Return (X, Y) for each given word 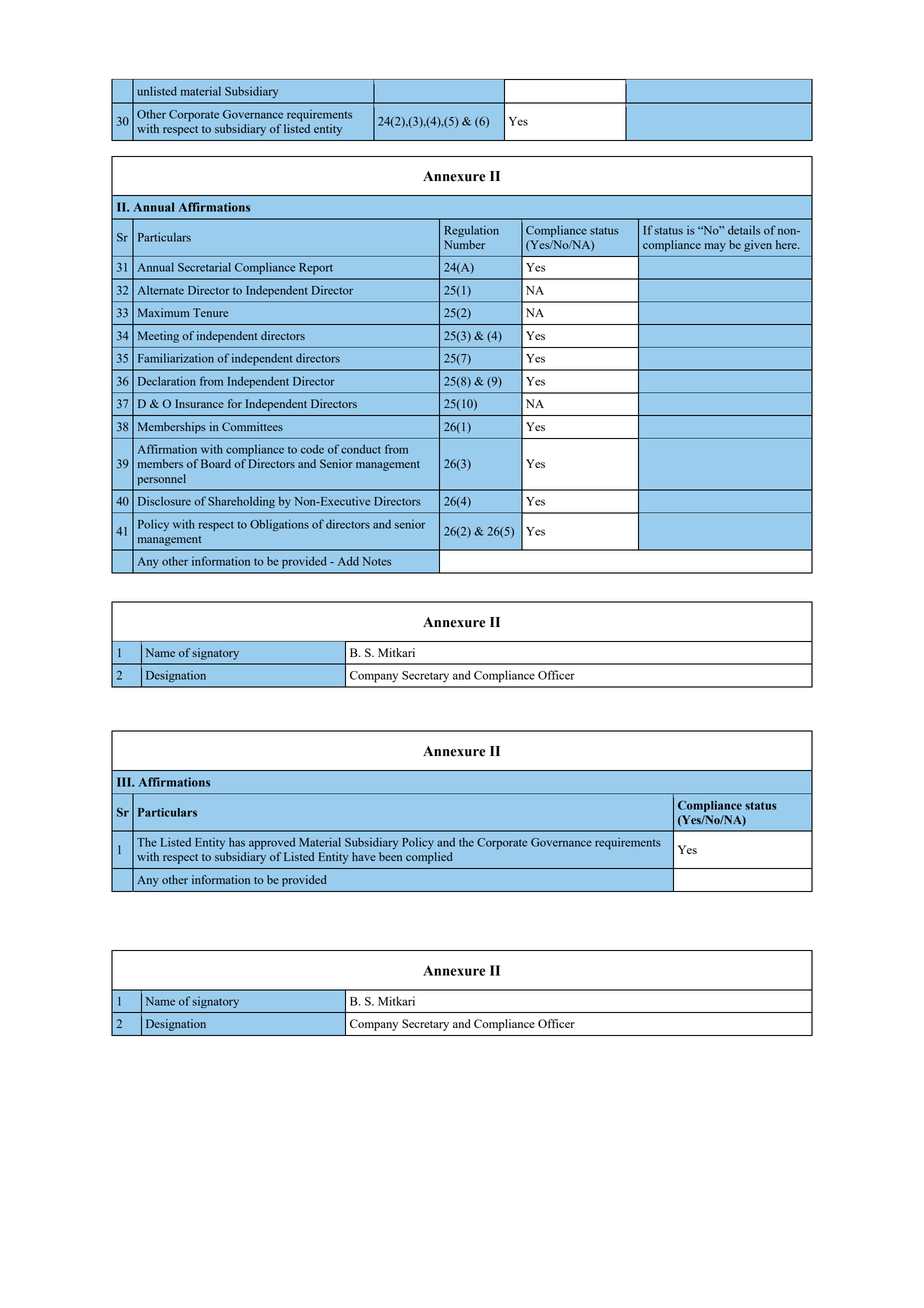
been (390, 856)
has (237, 842)
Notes (376, 561)
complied (429, 858)
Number (464, 244)
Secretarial (204, 267)
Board (216, 463)
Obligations (279, 525)
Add (348, 561)
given (758, 246)
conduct (361, 449)
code (312, 449)
